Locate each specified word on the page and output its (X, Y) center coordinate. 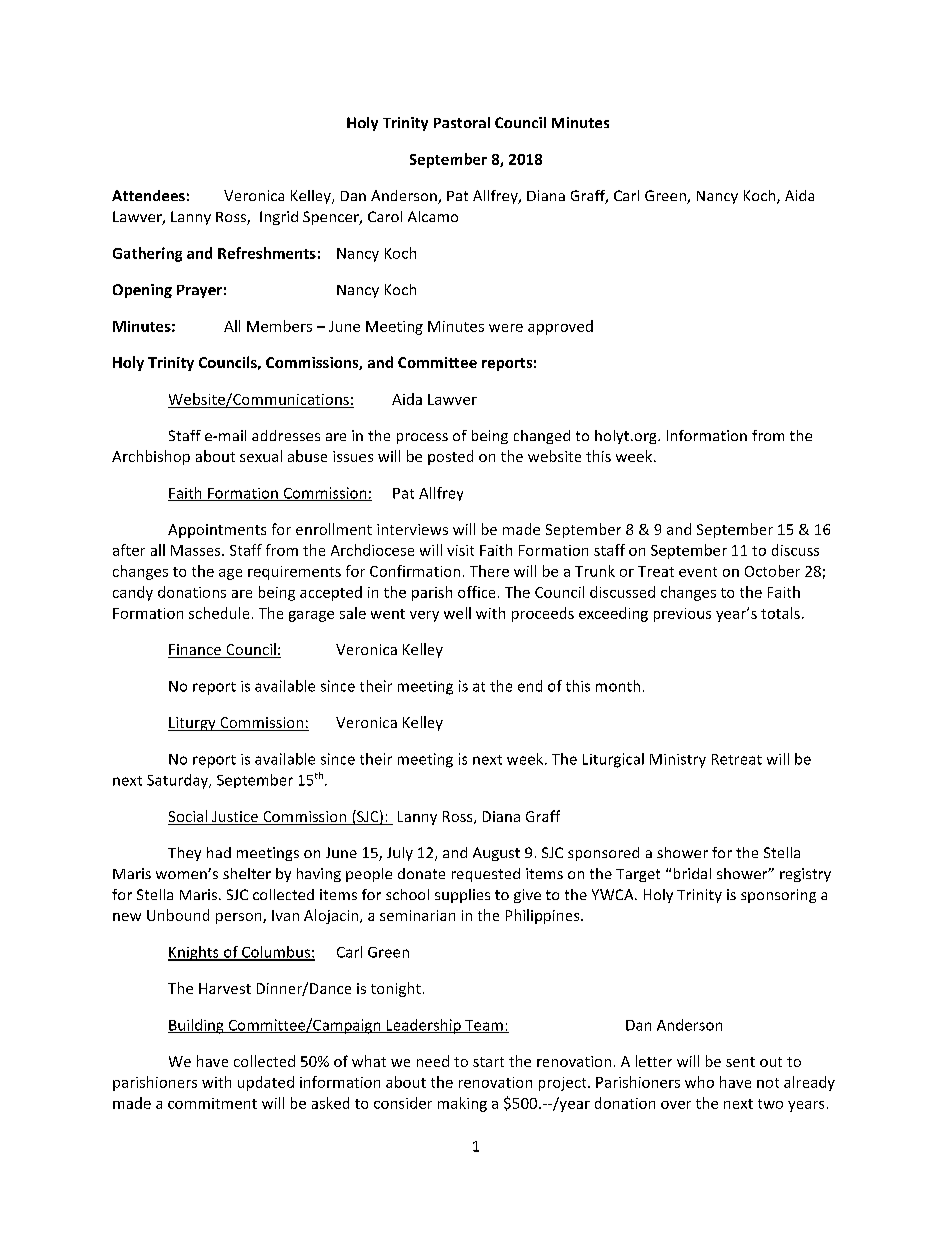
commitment (212, 1103)
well (457, 613)
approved (560, 327)
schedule (219, 613)
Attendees (148, 195)
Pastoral (462, 122)
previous (682, 615)
